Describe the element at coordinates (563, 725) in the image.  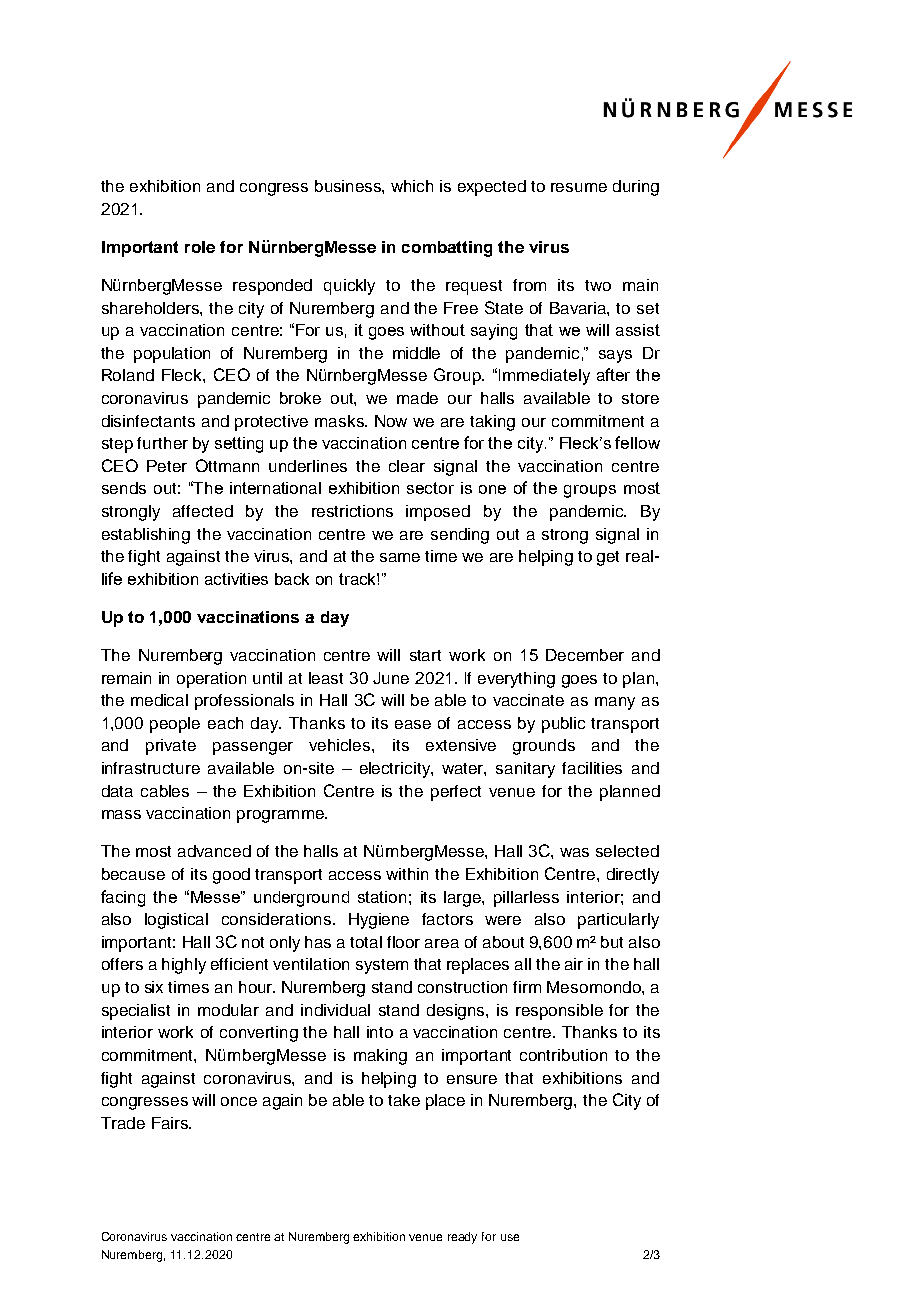
I see `public` at that location.
